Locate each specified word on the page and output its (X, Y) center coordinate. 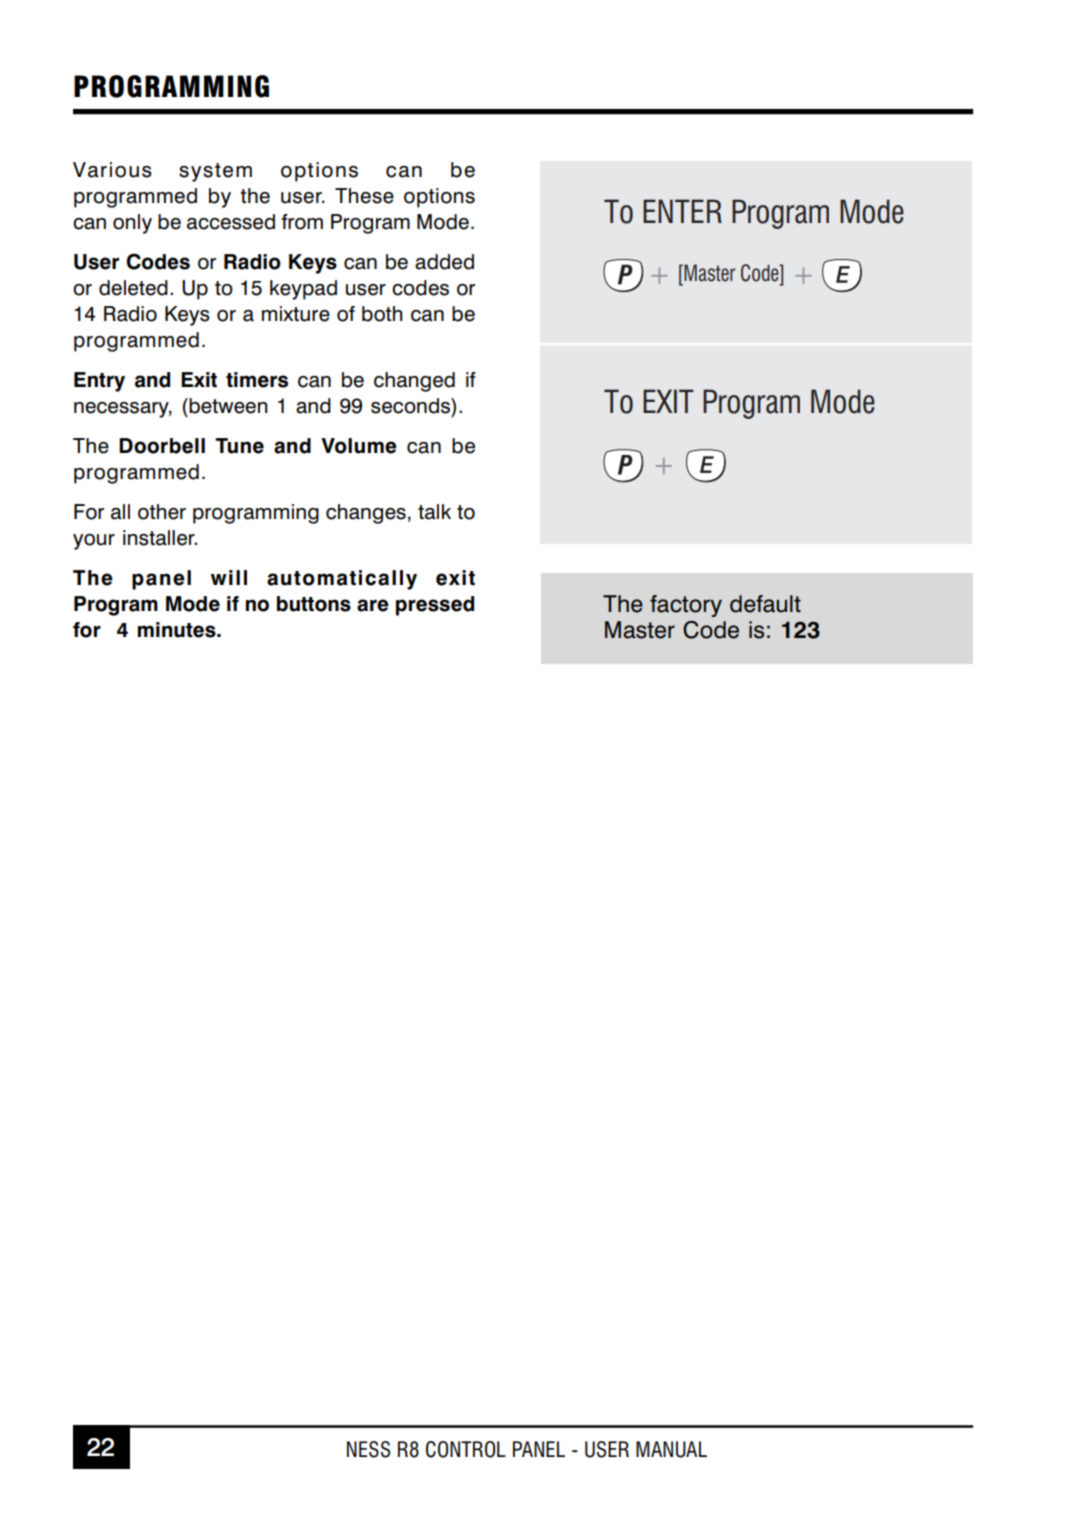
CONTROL (466, 1449)
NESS (368, 1449)
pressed (435, 606)
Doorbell (162, 446)
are (373, 605)
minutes (178, 630)
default (765, 604)
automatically (342, 580)
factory (686, 606)
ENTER (682, 211)
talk (434, 512)
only (132, 224)
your (94, 542)
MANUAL (671, 1449)
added (444, 262)
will (229, 577)
